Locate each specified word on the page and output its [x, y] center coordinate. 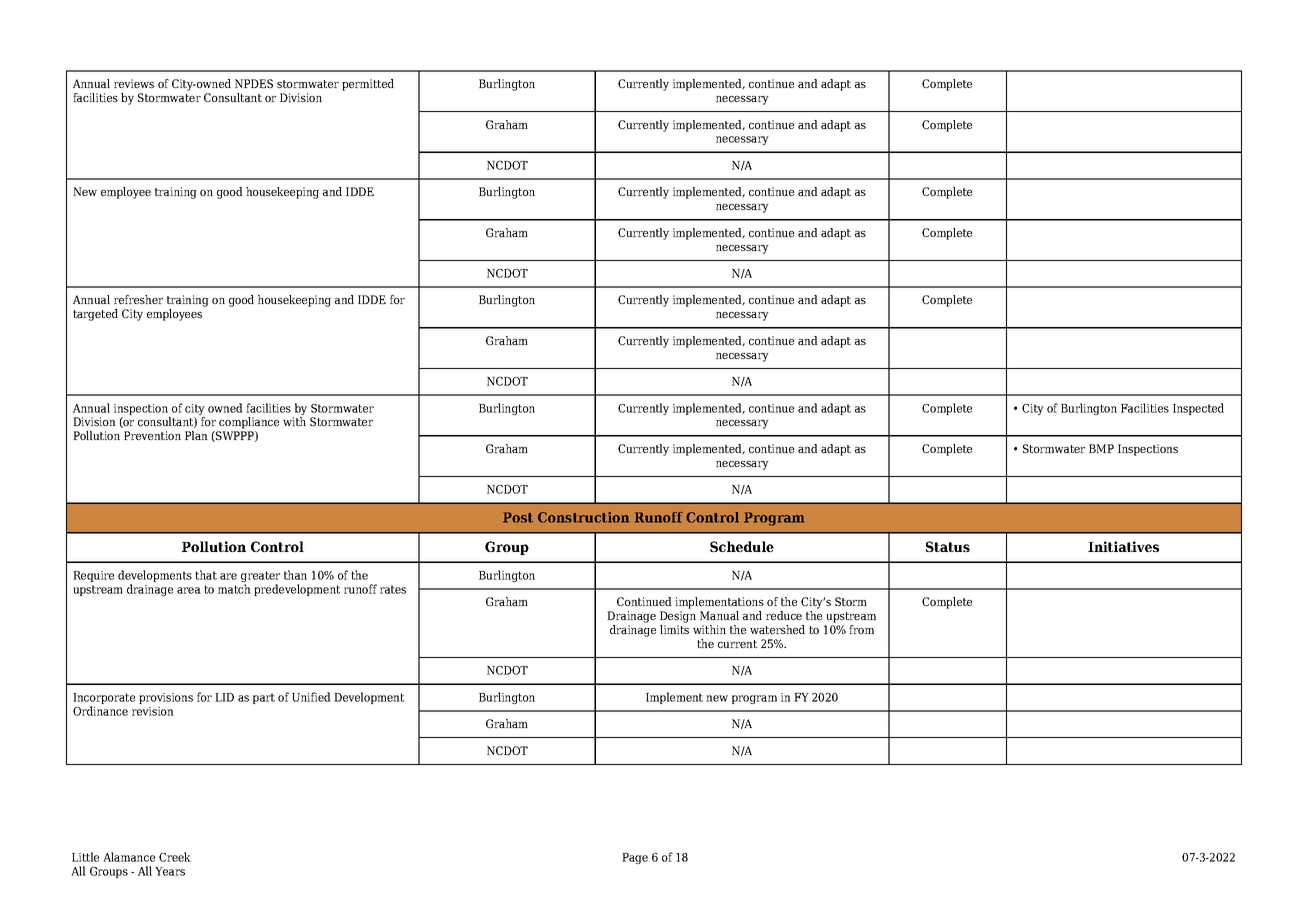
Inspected [1198, 409]
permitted [368, 85]
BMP [1101, 448]
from [861, 629]
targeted [95, 315]
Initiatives [1123, 546]
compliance [249, 423]
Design [678, 617]
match [234, 589]
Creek [175, 857]
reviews [134, 83]
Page [635, 858]
